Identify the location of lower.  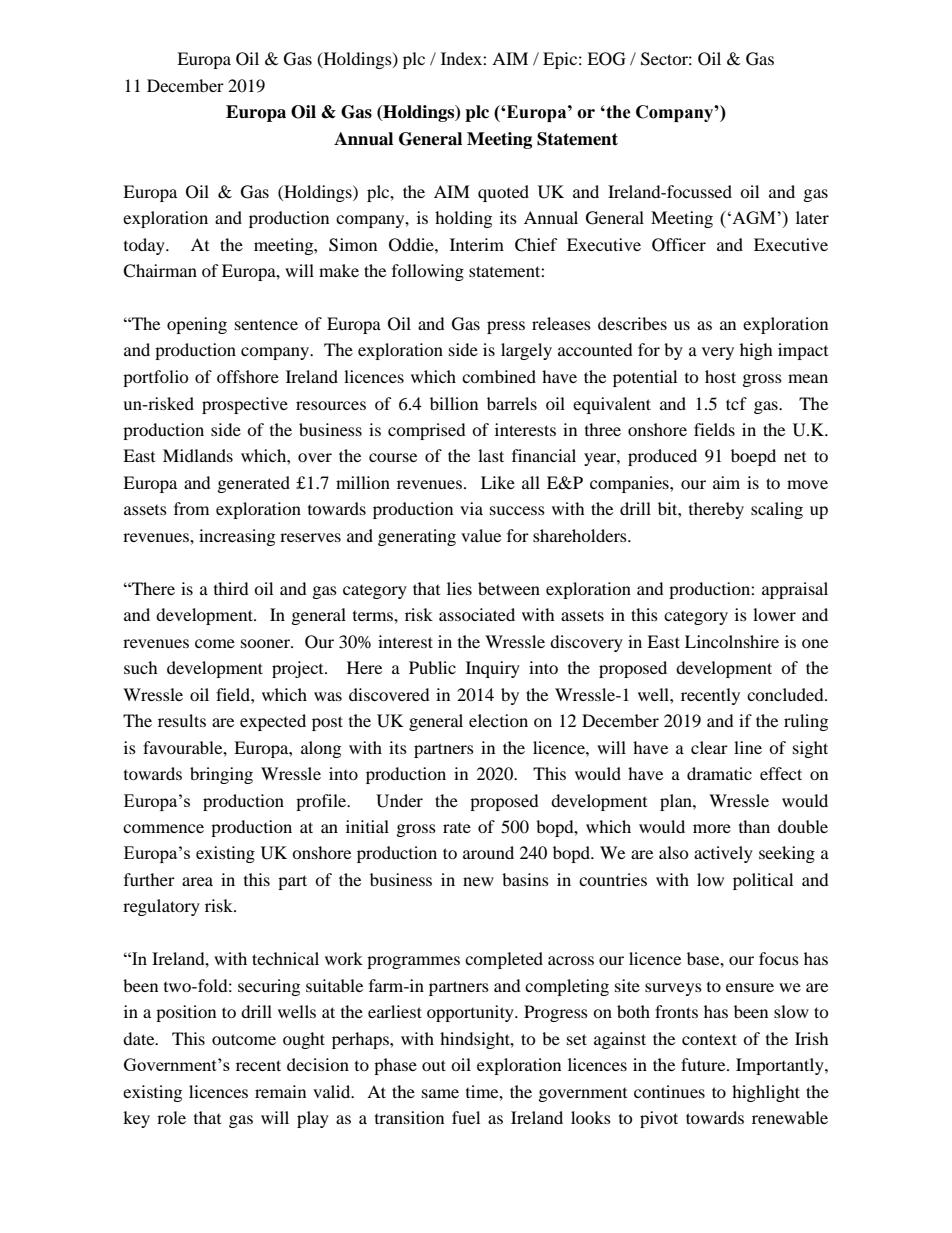
(774, 614).
